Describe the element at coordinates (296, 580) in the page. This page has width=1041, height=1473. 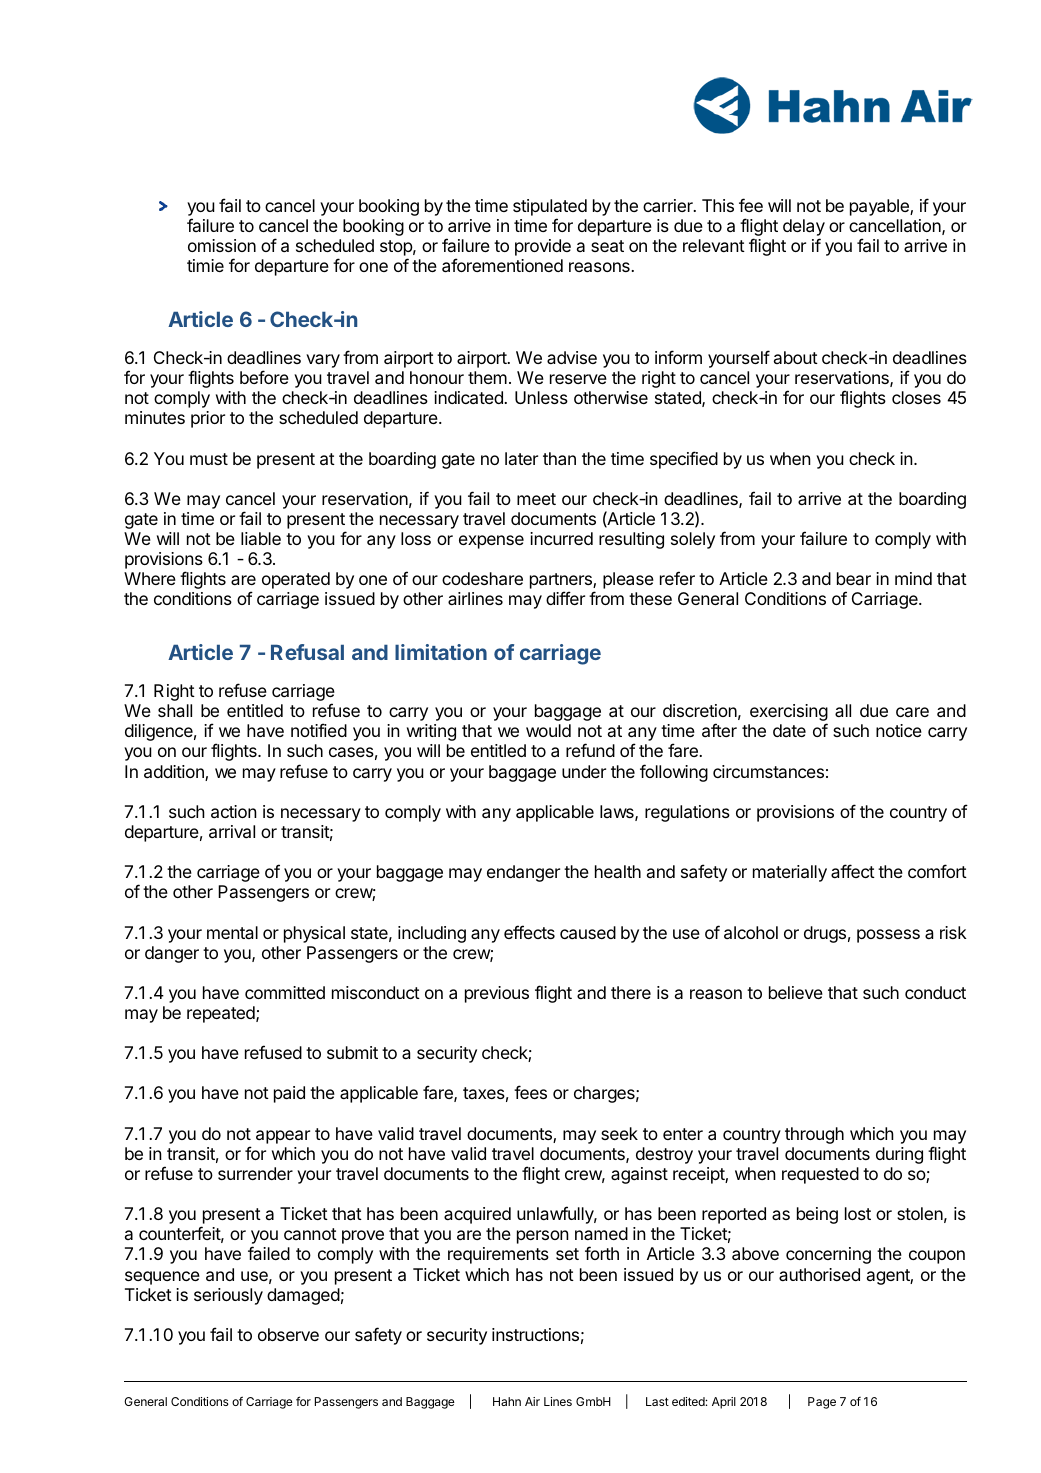
I see `operated` at that location.
